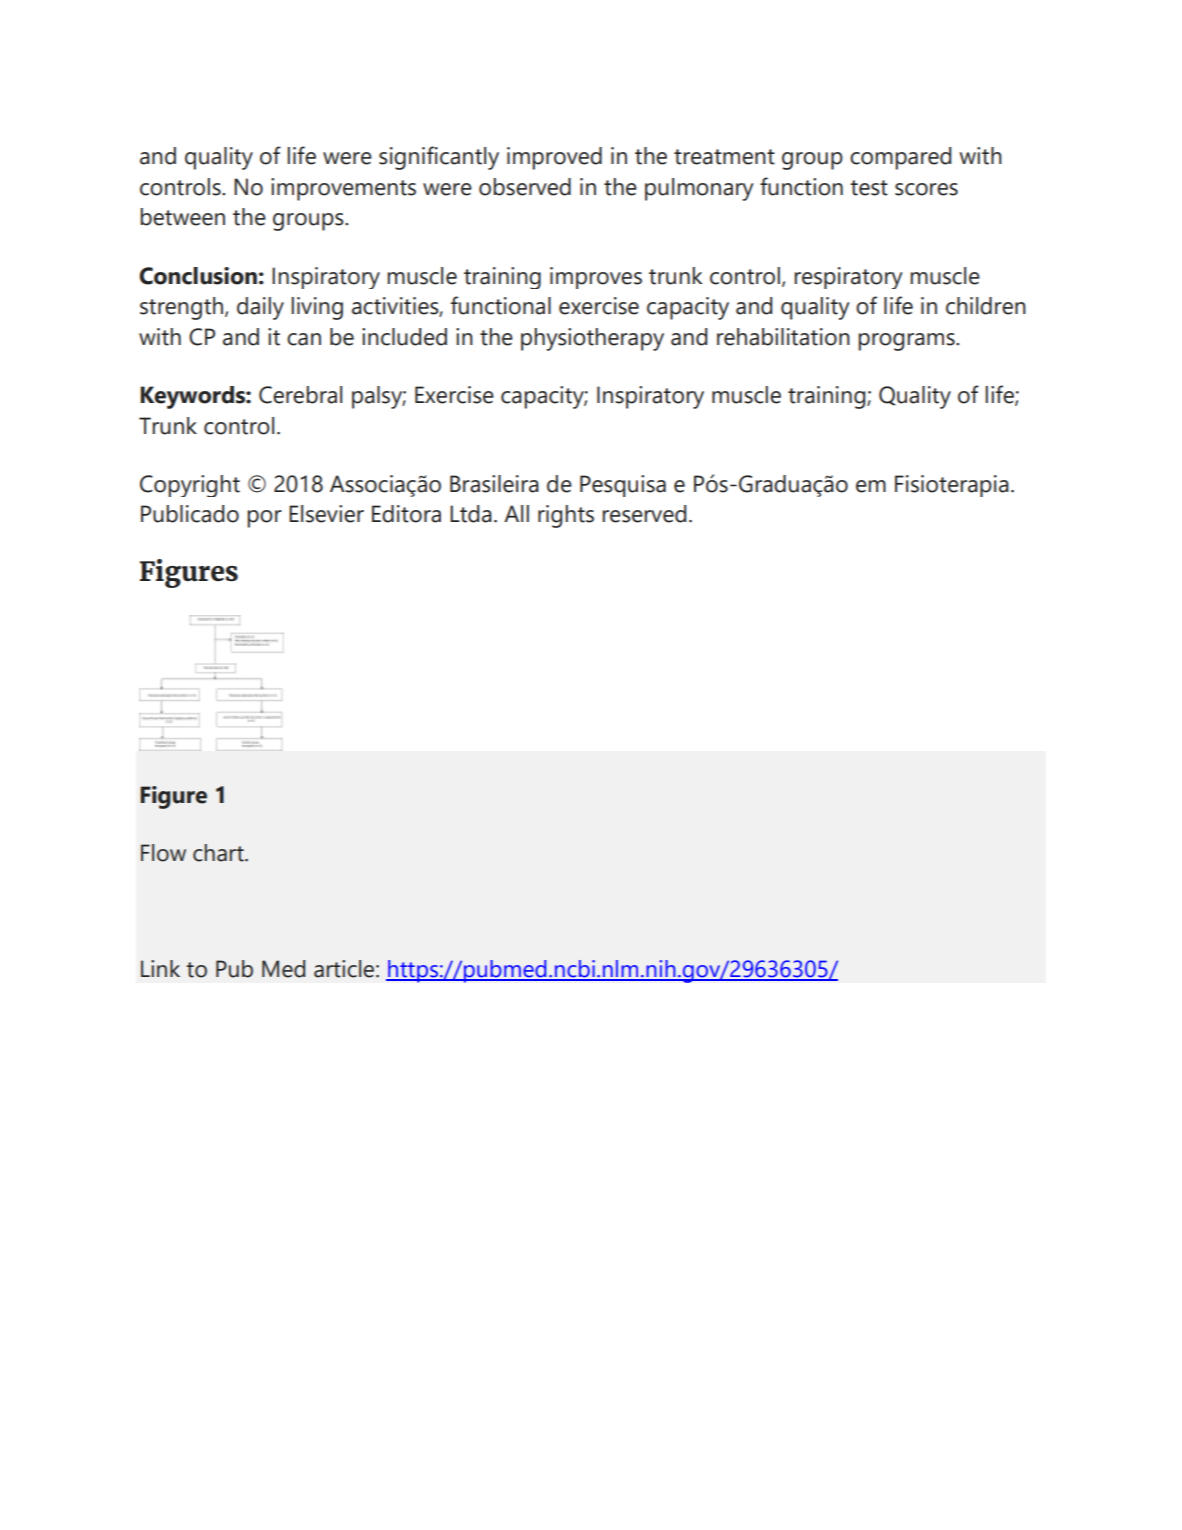  I want to click on Link, so click(160, 968).
